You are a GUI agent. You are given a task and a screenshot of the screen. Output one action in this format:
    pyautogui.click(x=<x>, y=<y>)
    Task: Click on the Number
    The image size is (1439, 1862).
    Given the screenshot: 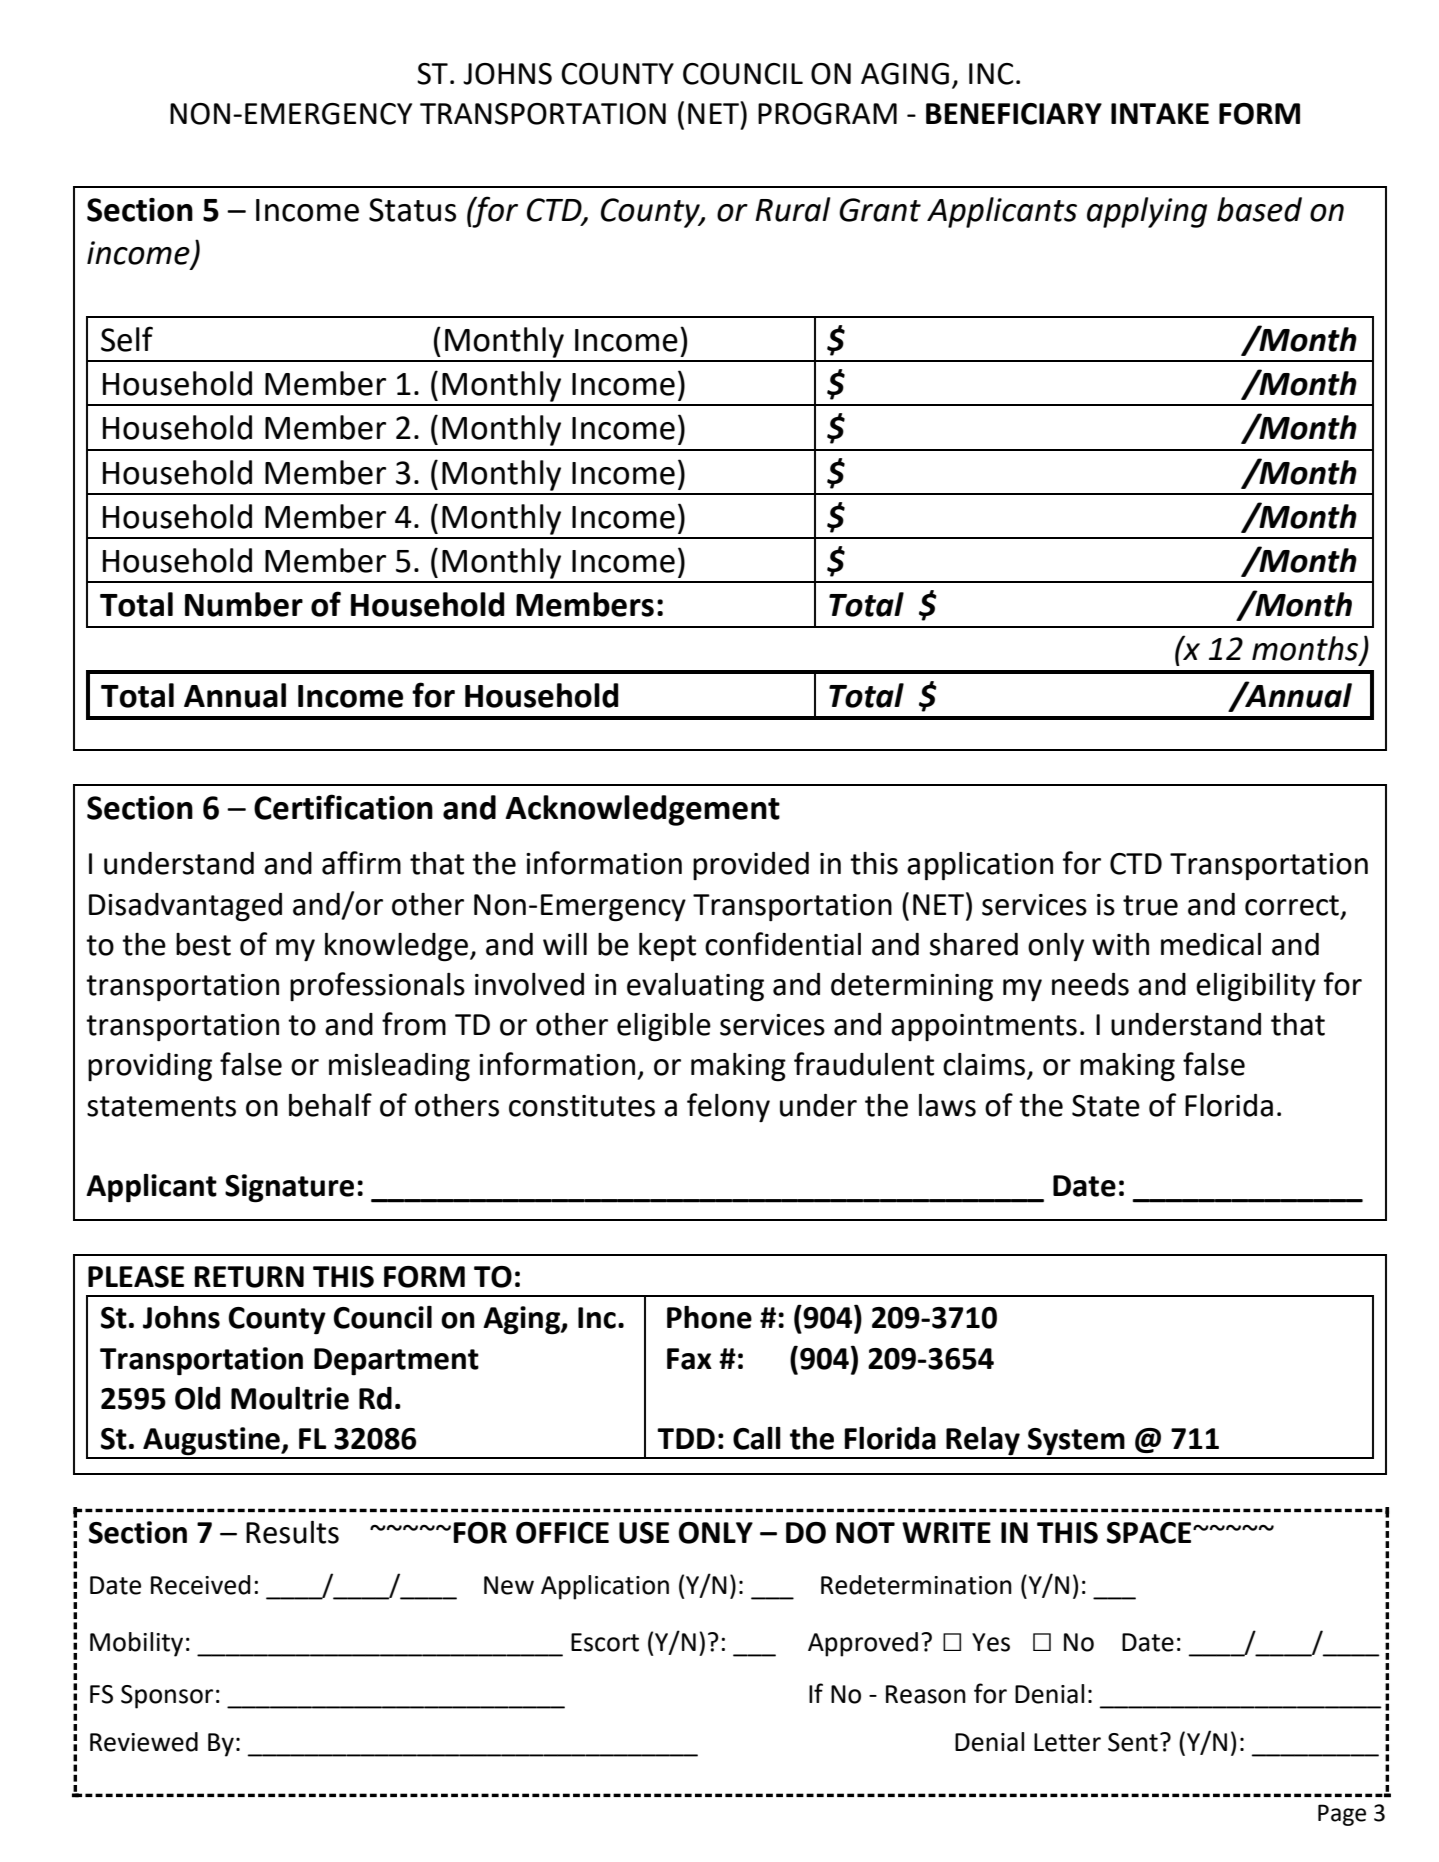 What is the action you would take?
    pyautogui.click(x=244, y=604)
